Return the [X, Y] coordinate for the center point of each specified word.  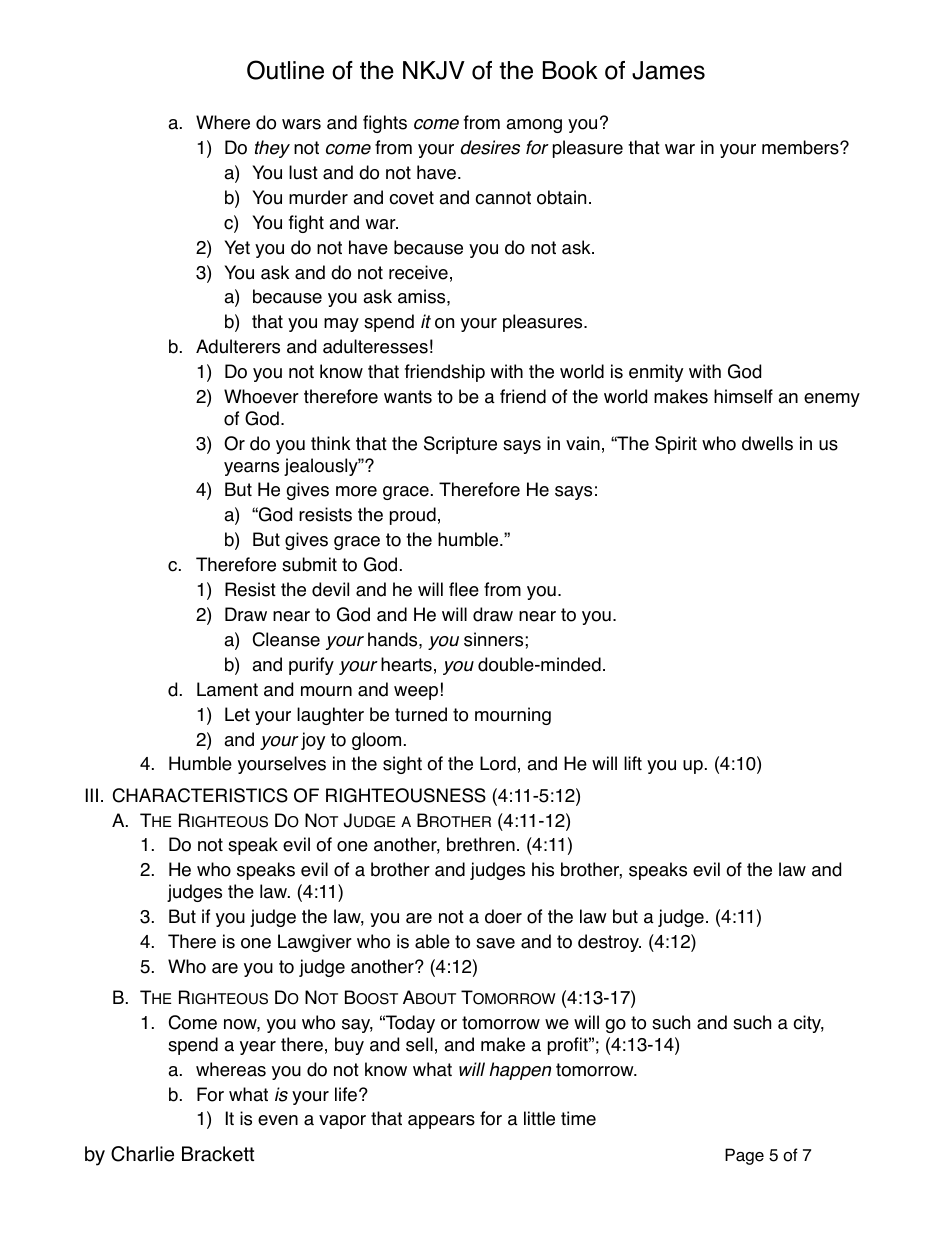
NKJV [434, 70]
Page [744, 1156]
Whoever [261, 396]
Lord [498, 763]
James [668, 70]
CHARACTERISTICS [200, 795]
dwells [767, 443]
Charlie [142, 1154]
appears [441, 1122]
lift [633, 763]
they [272, 149]
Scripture [460, 445]
